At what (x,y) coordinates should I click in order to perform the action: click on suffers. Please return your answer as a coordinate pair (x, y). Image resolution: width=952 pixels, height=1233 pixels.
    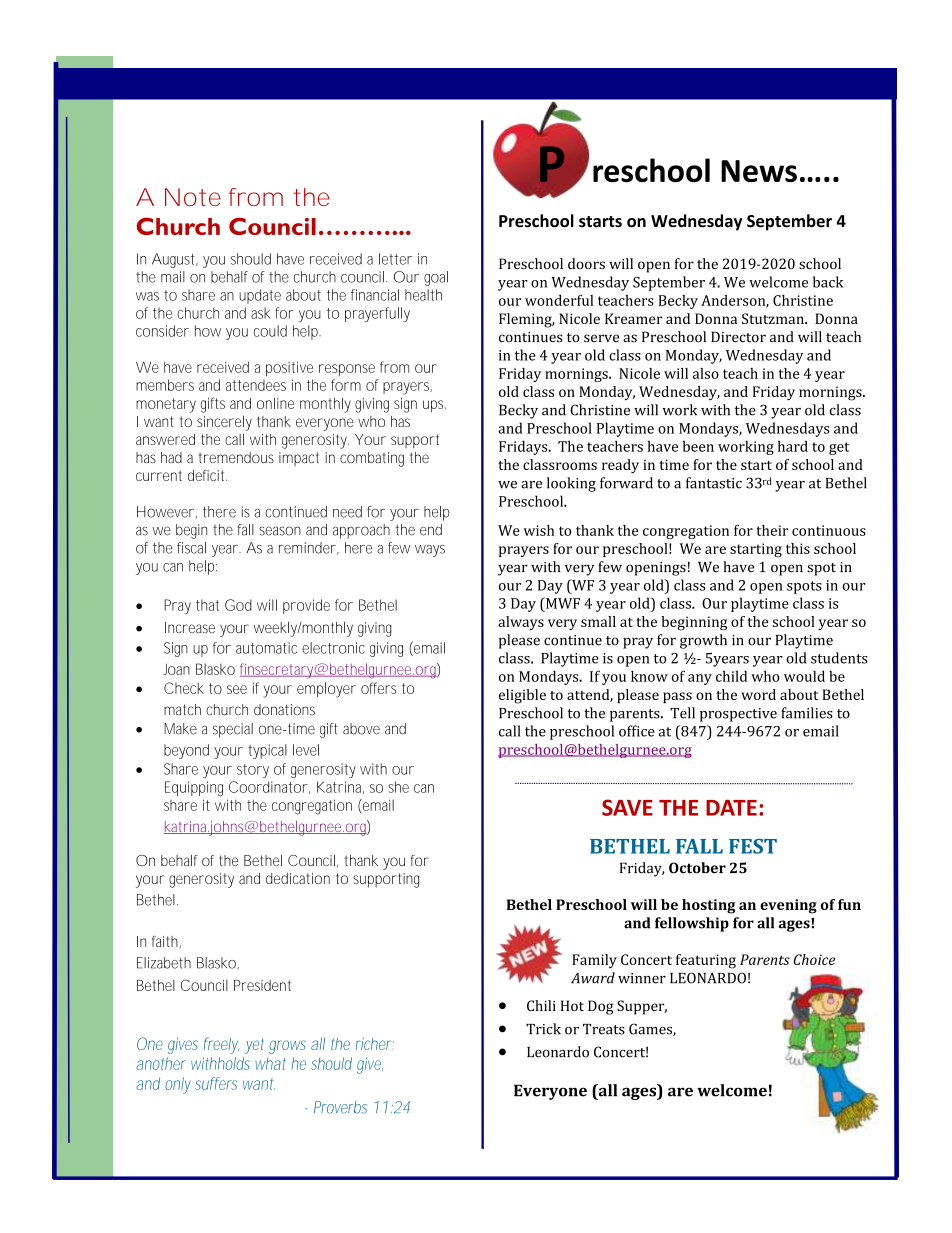
    Looking at the image, I should click on (216, 1083).
